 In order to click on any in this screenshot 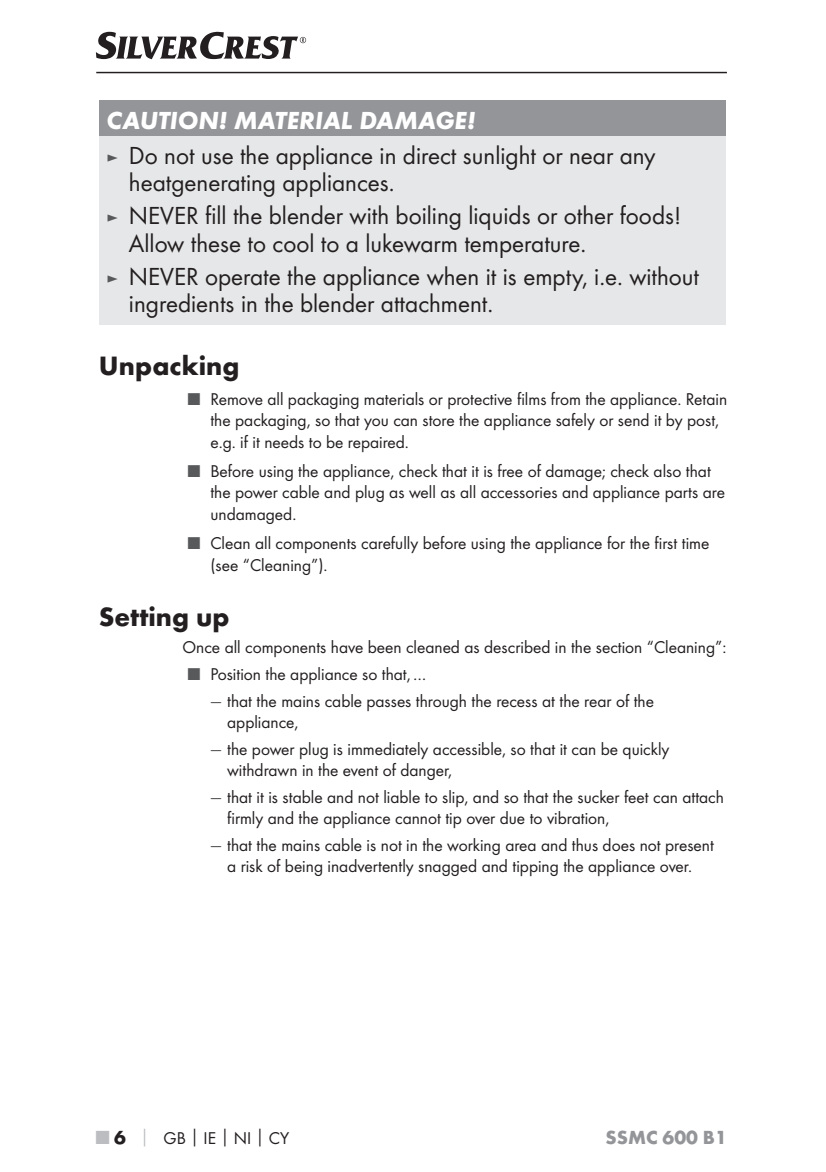, I will do `click(637, 161)`.
